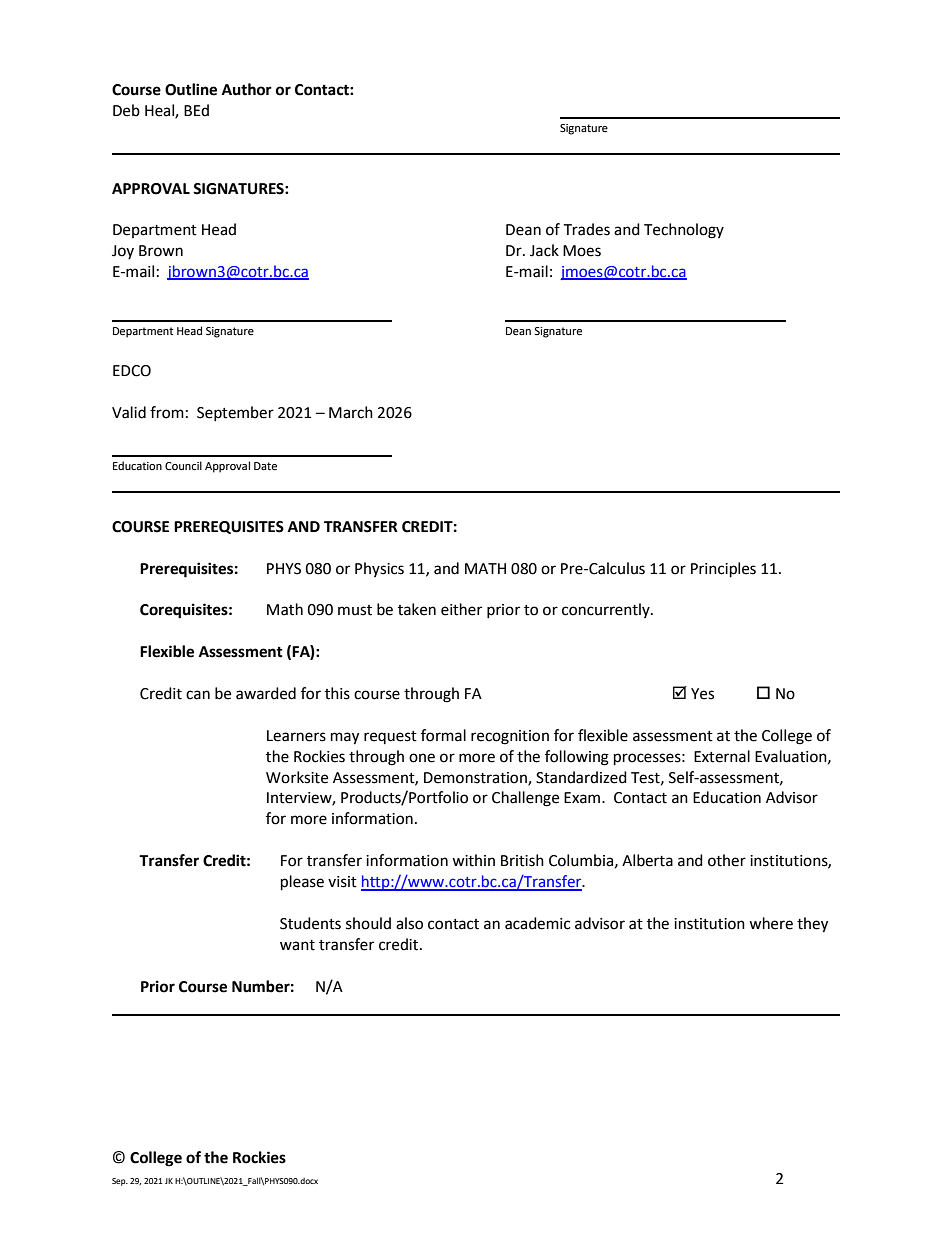  I want to click on either, so click(461, 609).
